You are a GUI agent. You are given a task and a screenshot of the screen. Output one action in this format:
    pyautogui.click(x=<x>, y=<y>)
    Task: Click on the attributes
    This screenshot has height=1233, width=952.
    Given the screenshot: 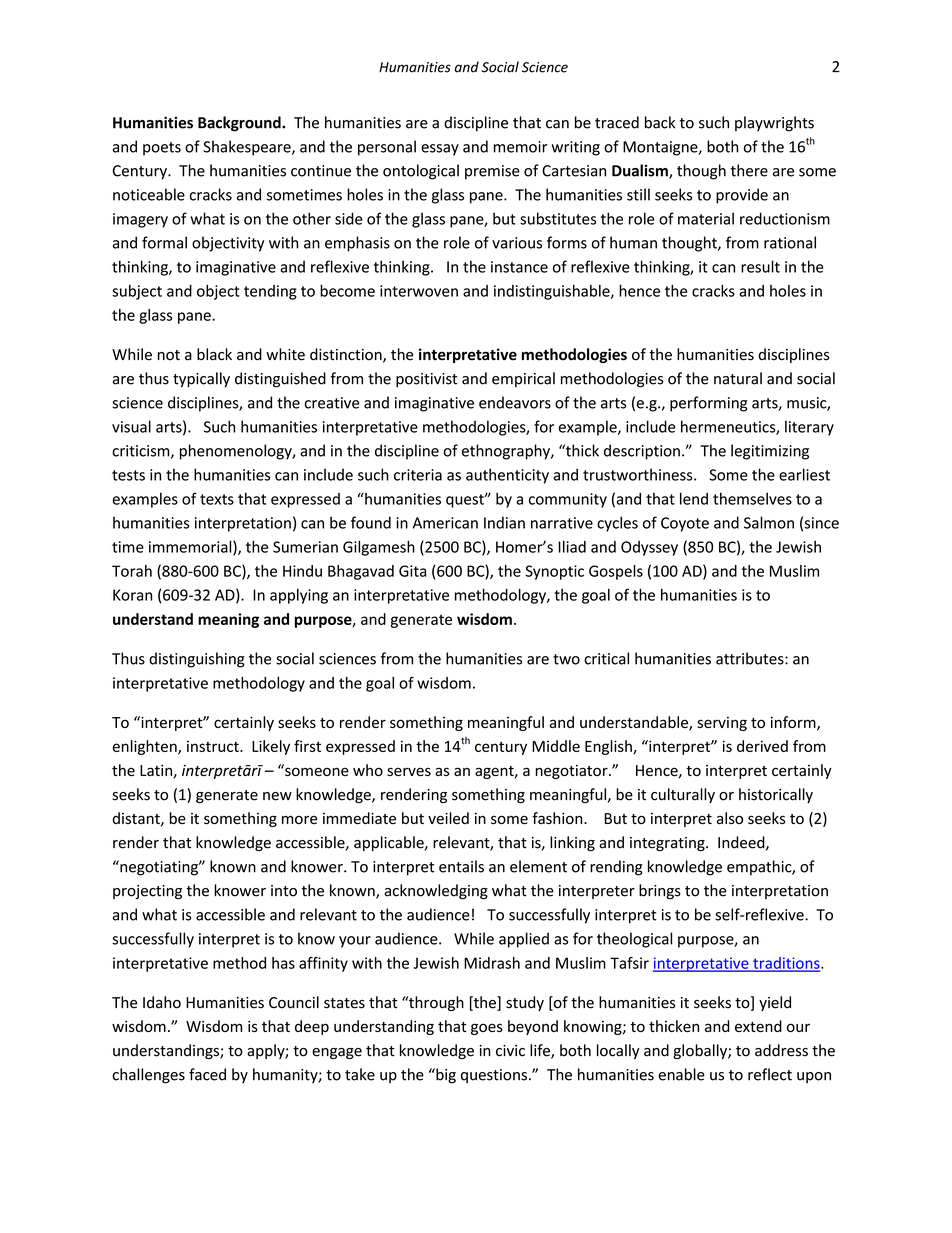 What is the action you would take?
    pyautogui.click(x=751, y=658)
